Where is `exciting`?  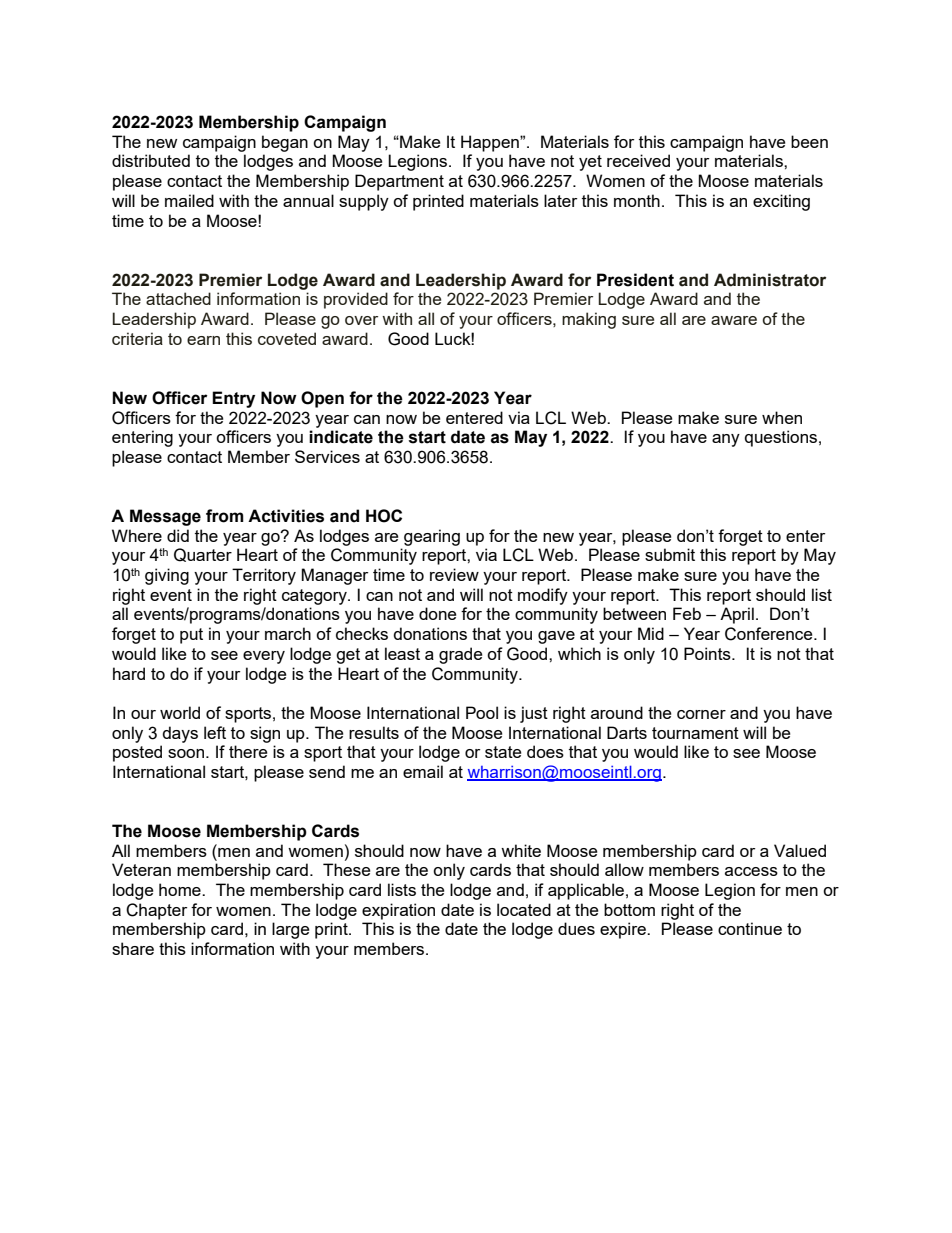 exciting is located at coordinates (781, 202).
